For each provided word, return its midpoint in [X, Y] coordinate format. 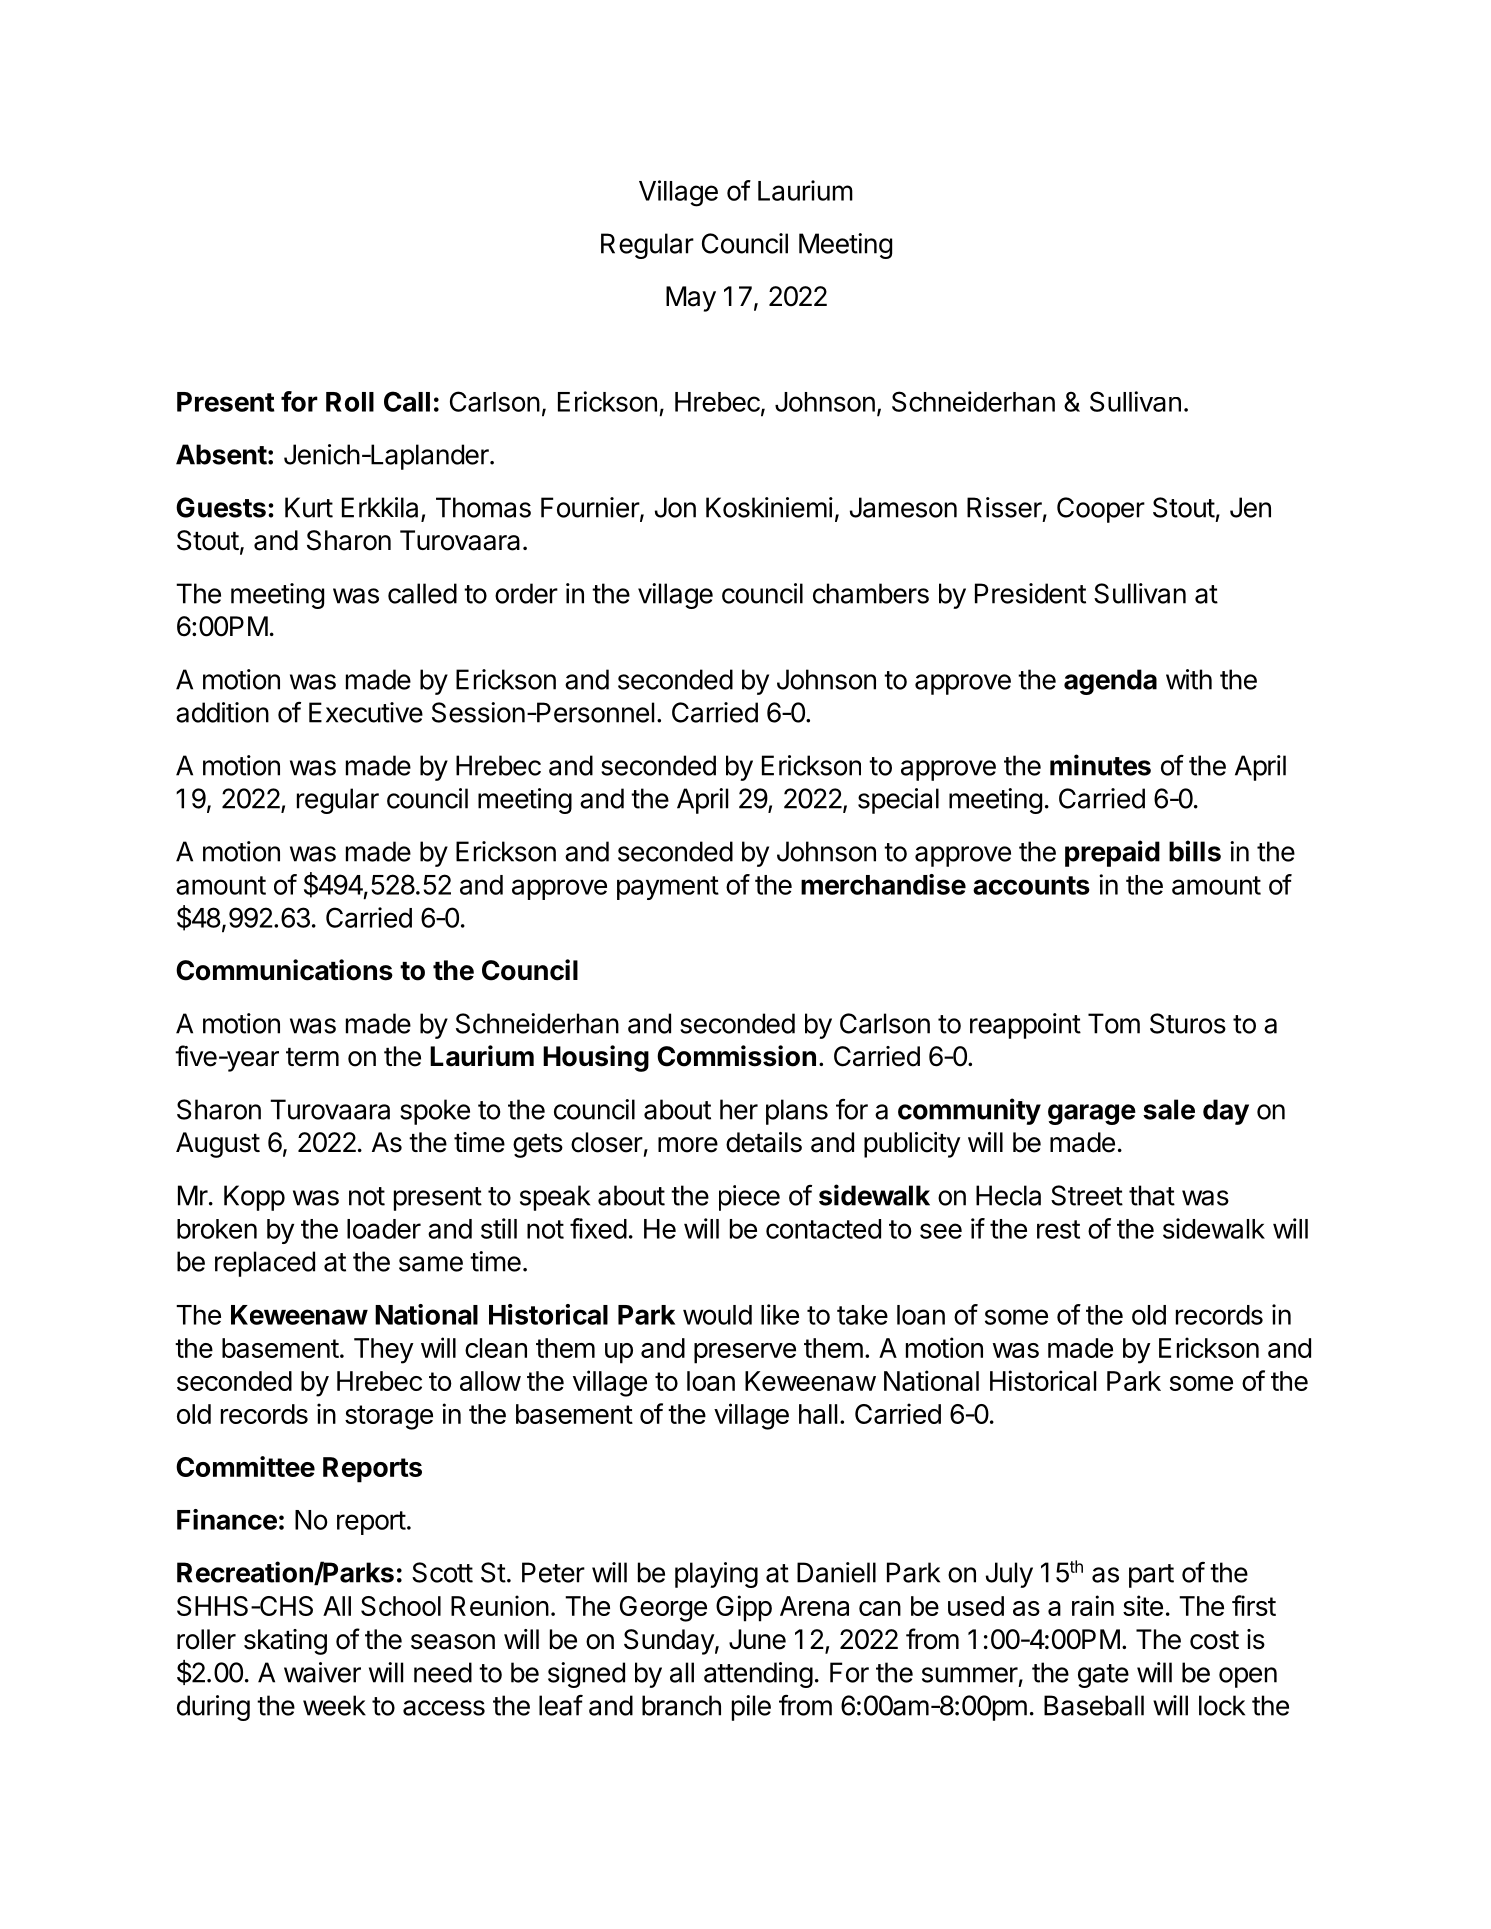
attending [758, 1675]
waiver [322, 1672]
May [691, 299]
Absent [221, 454]
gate [1103, 1676]
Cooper [1101, 510]
